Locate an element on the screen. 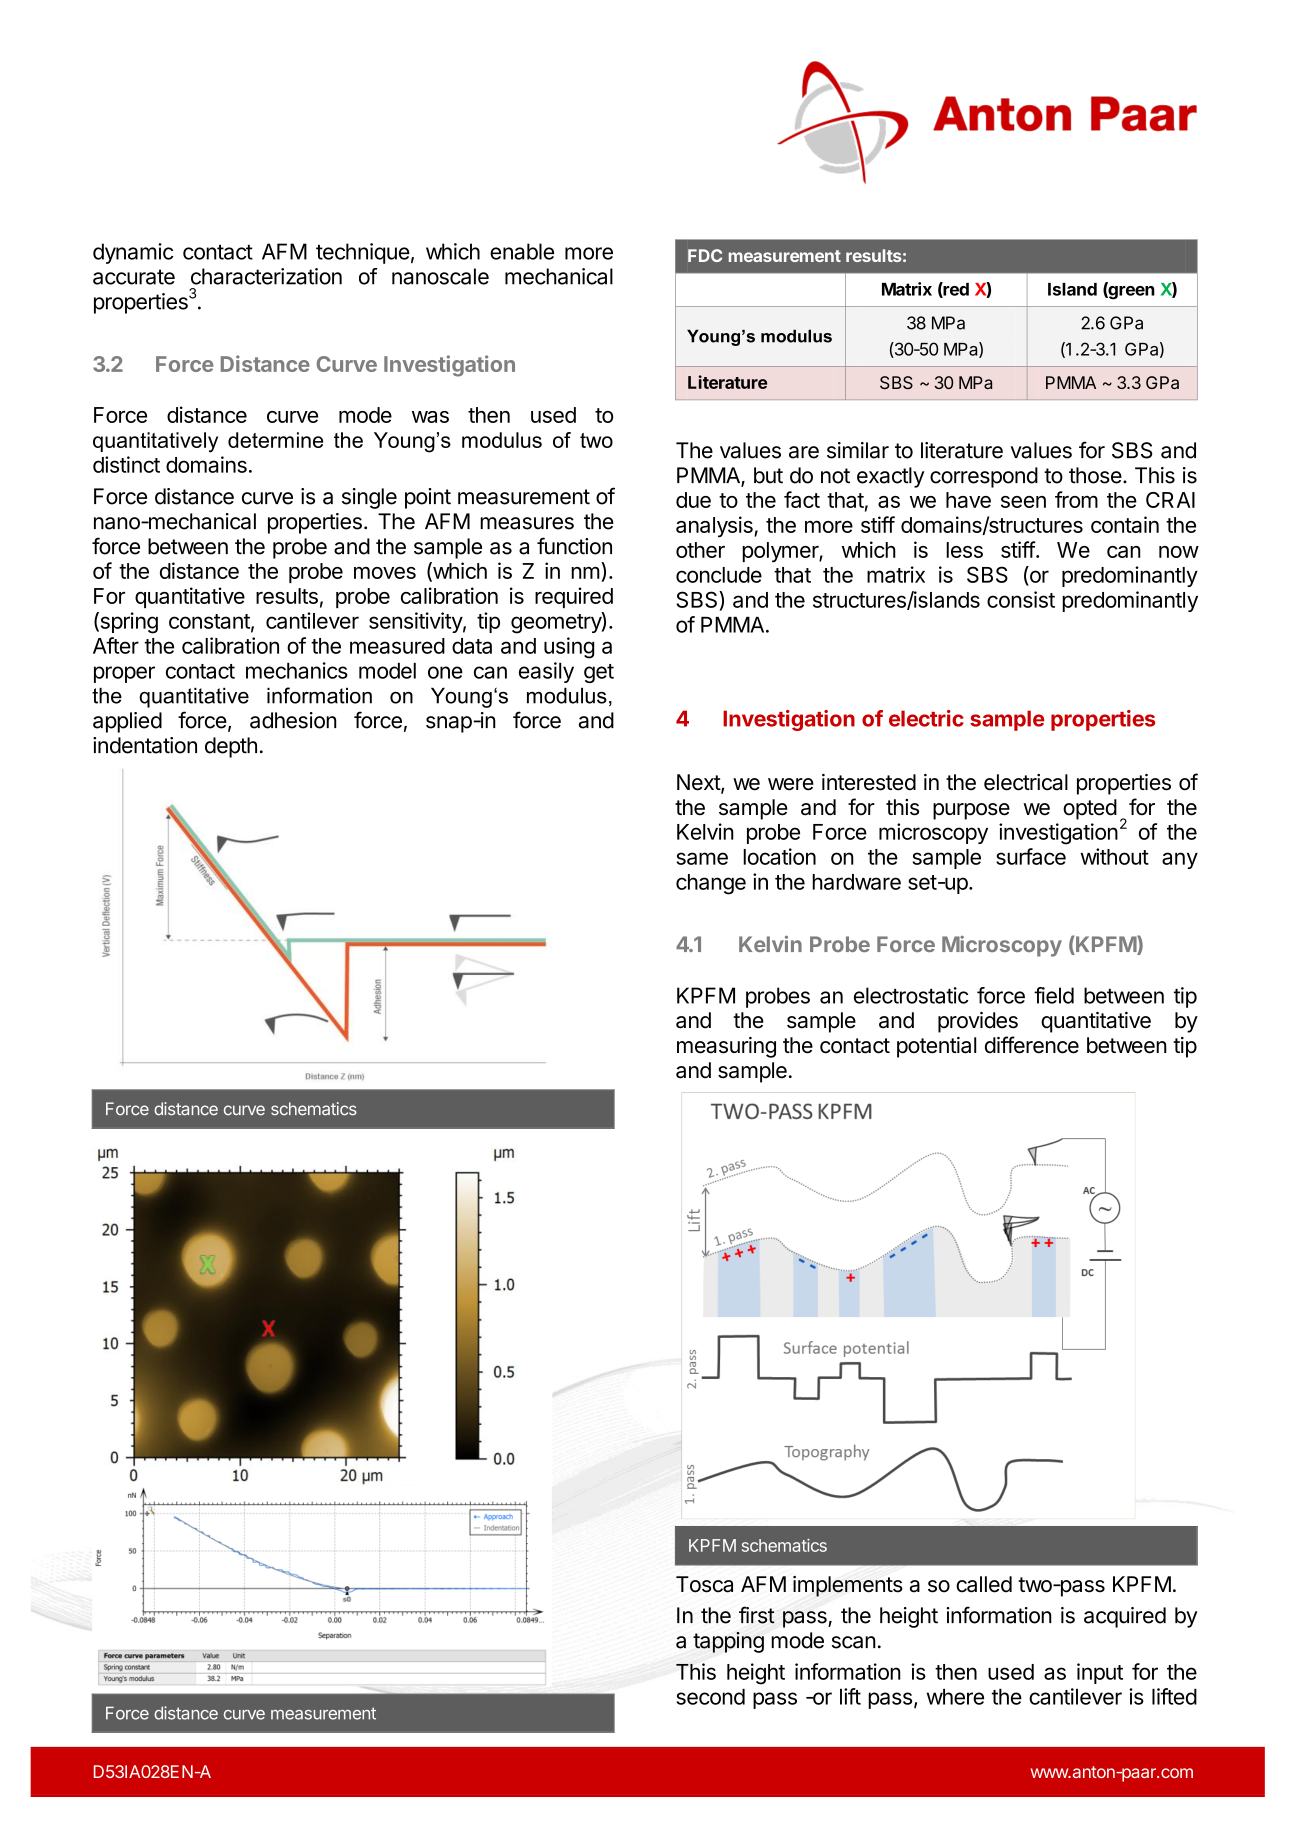  characterization is located at coordinates (266, 276).
